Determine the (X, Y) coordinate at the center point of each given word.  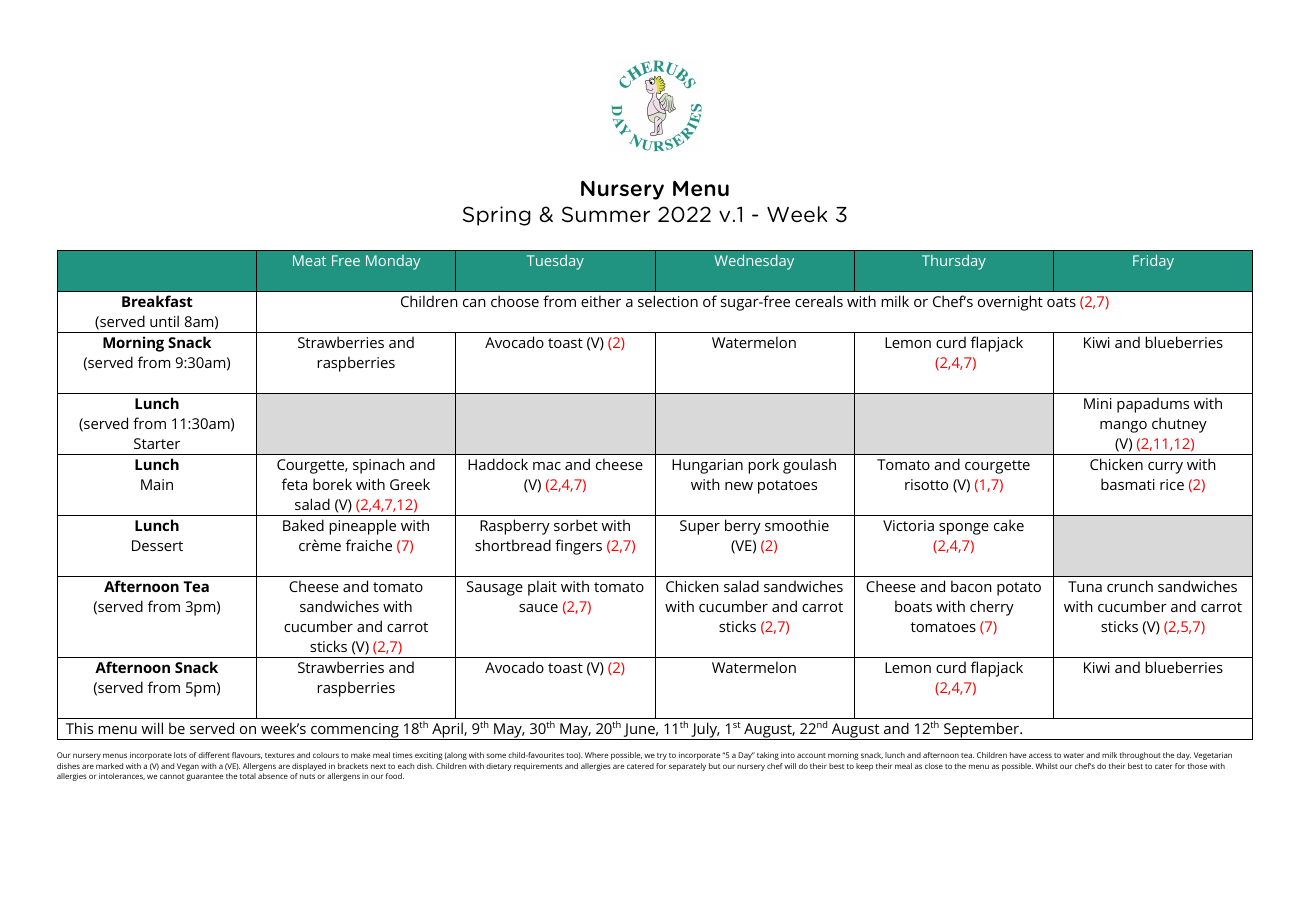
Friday (1153, 262)
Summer (606, 214)
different (214, 755)
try (662, 756)
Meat (309, 260)
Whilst (1047, 766)
